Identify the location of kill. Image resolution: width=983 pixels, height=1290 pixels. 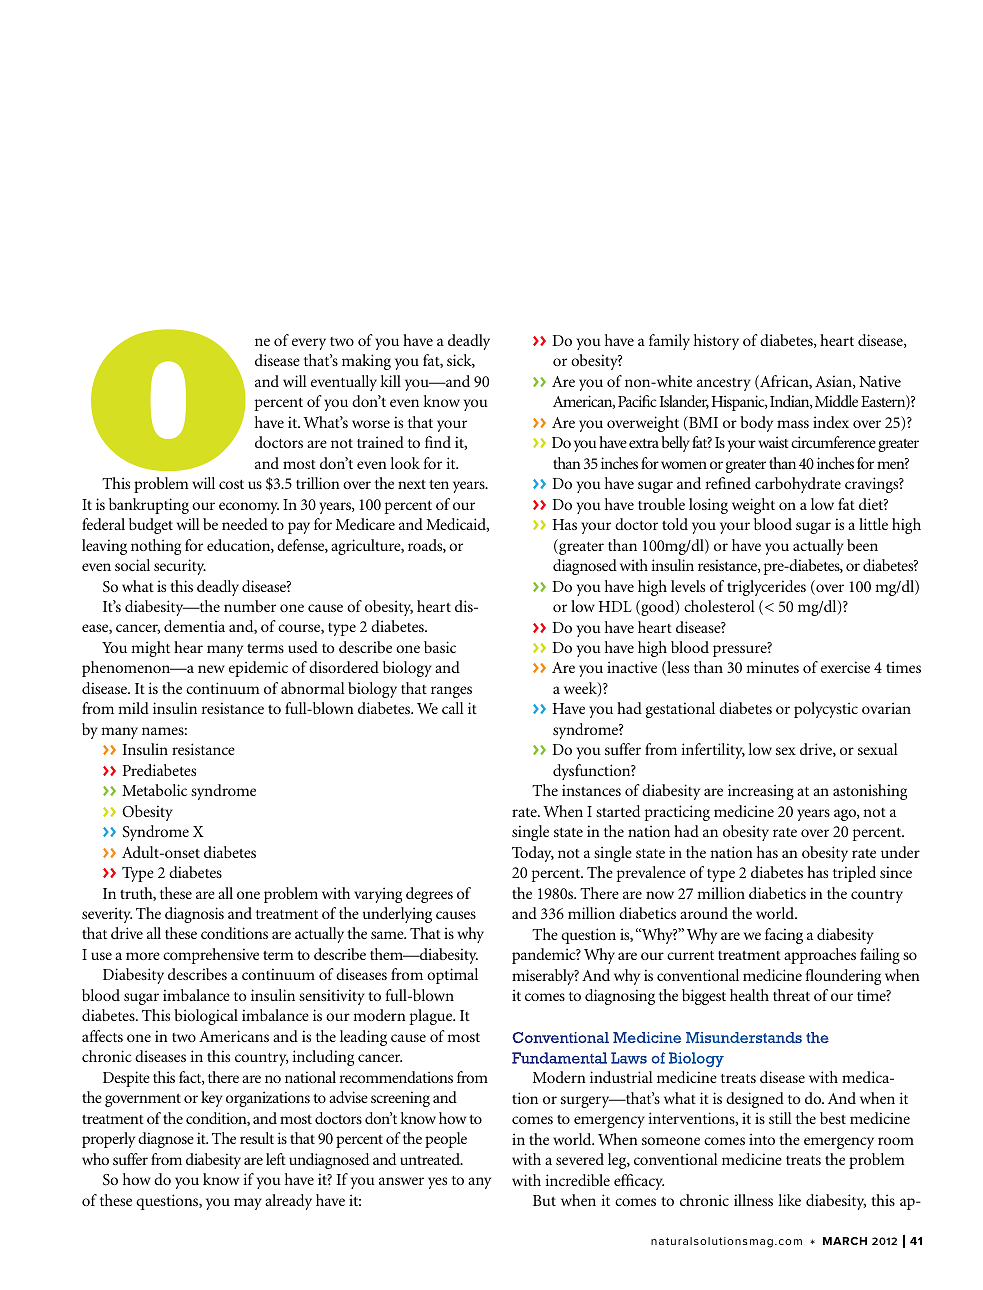
(390, 381).
